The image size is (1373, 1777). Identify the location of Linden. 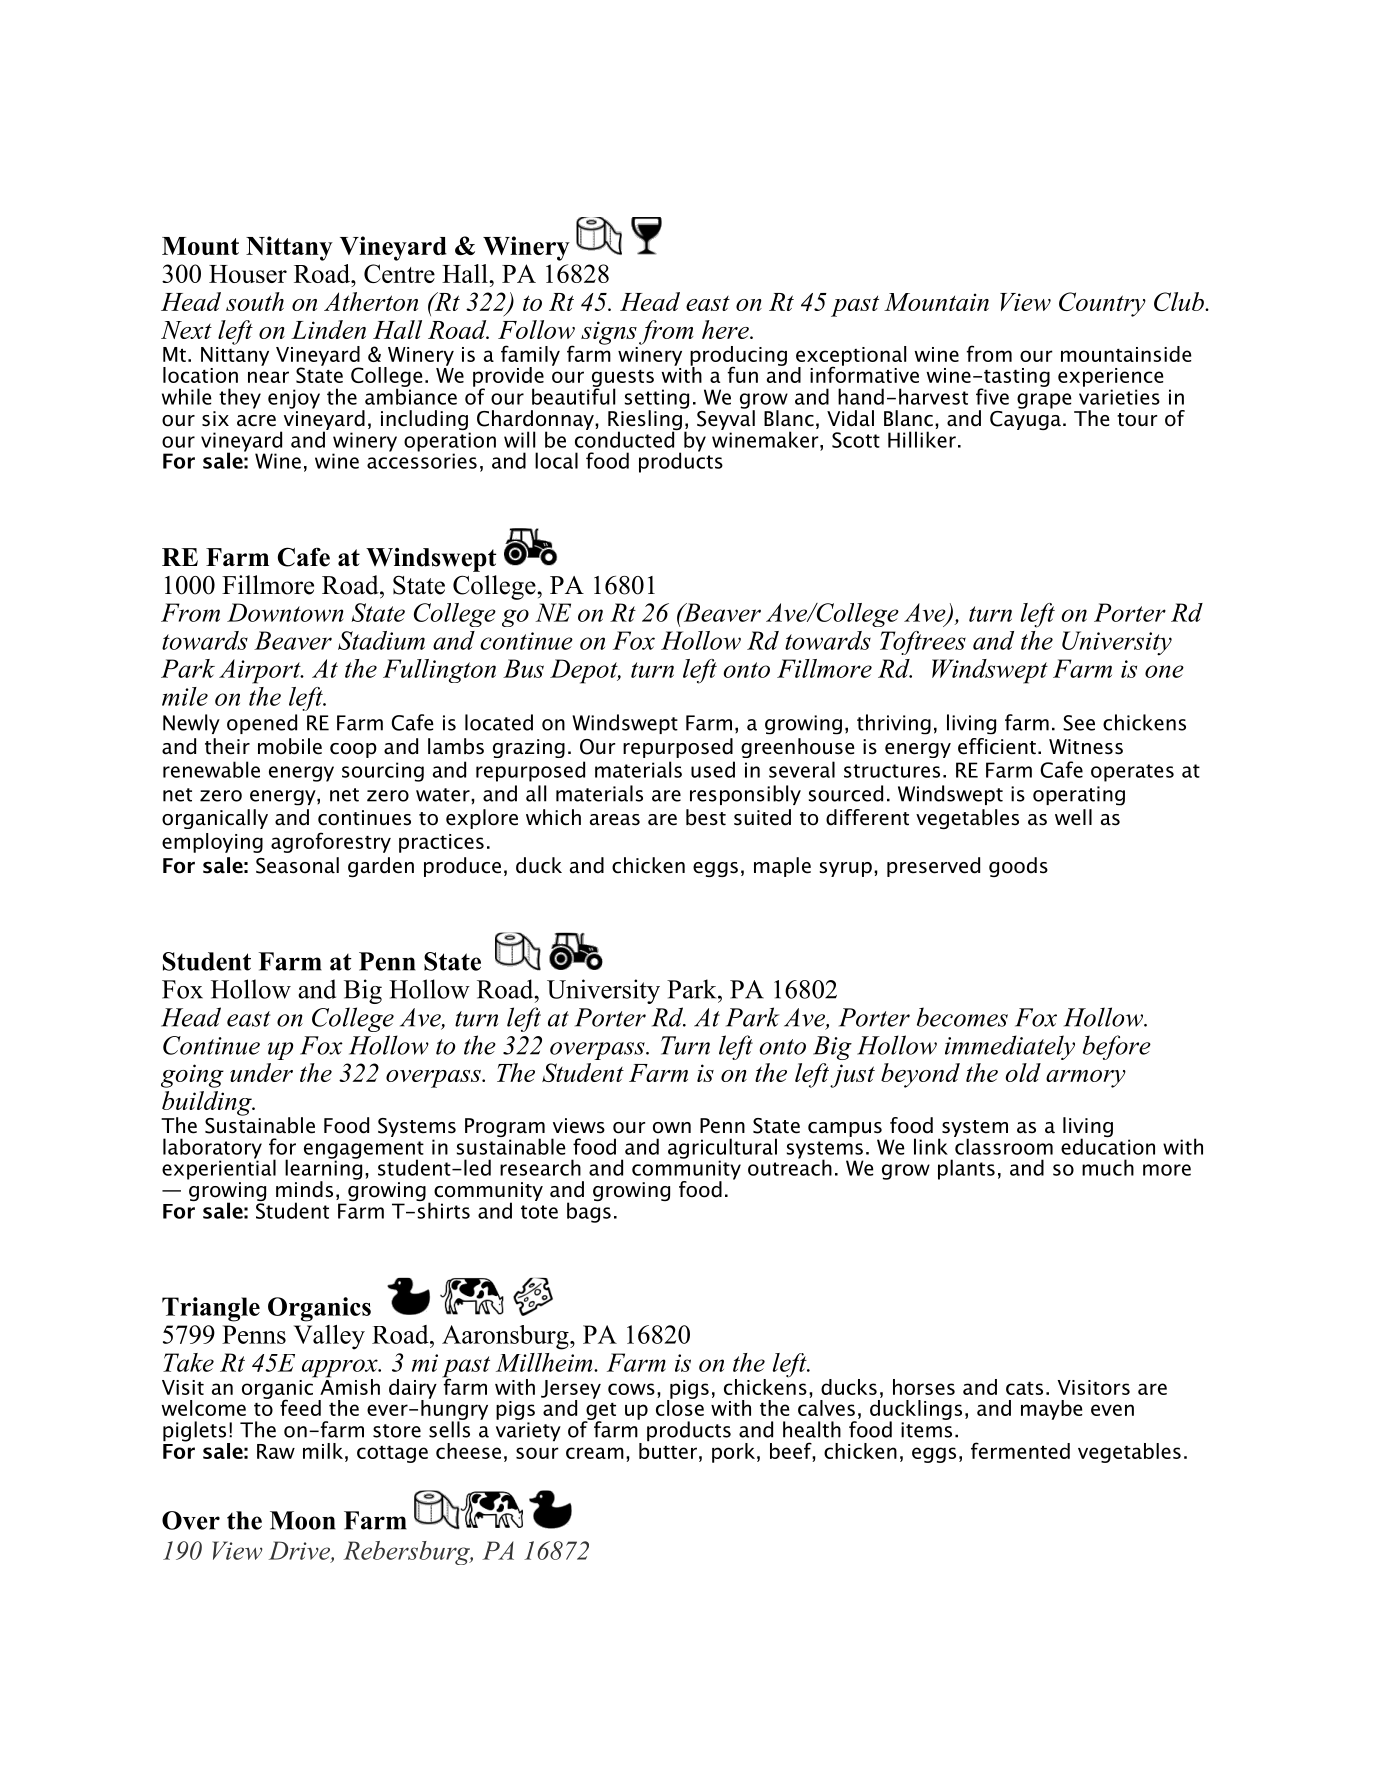
(328, 329).
